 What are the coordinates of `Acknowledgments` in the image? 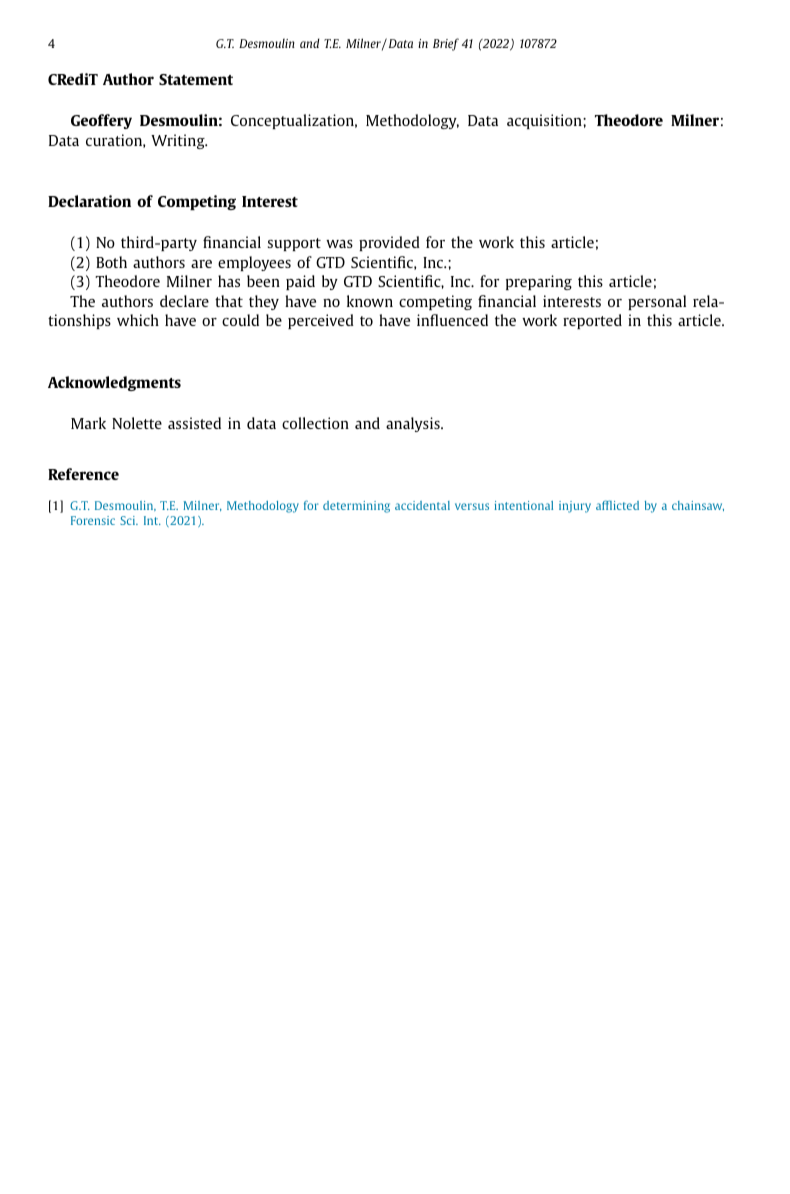 It's located at (114, 383).
